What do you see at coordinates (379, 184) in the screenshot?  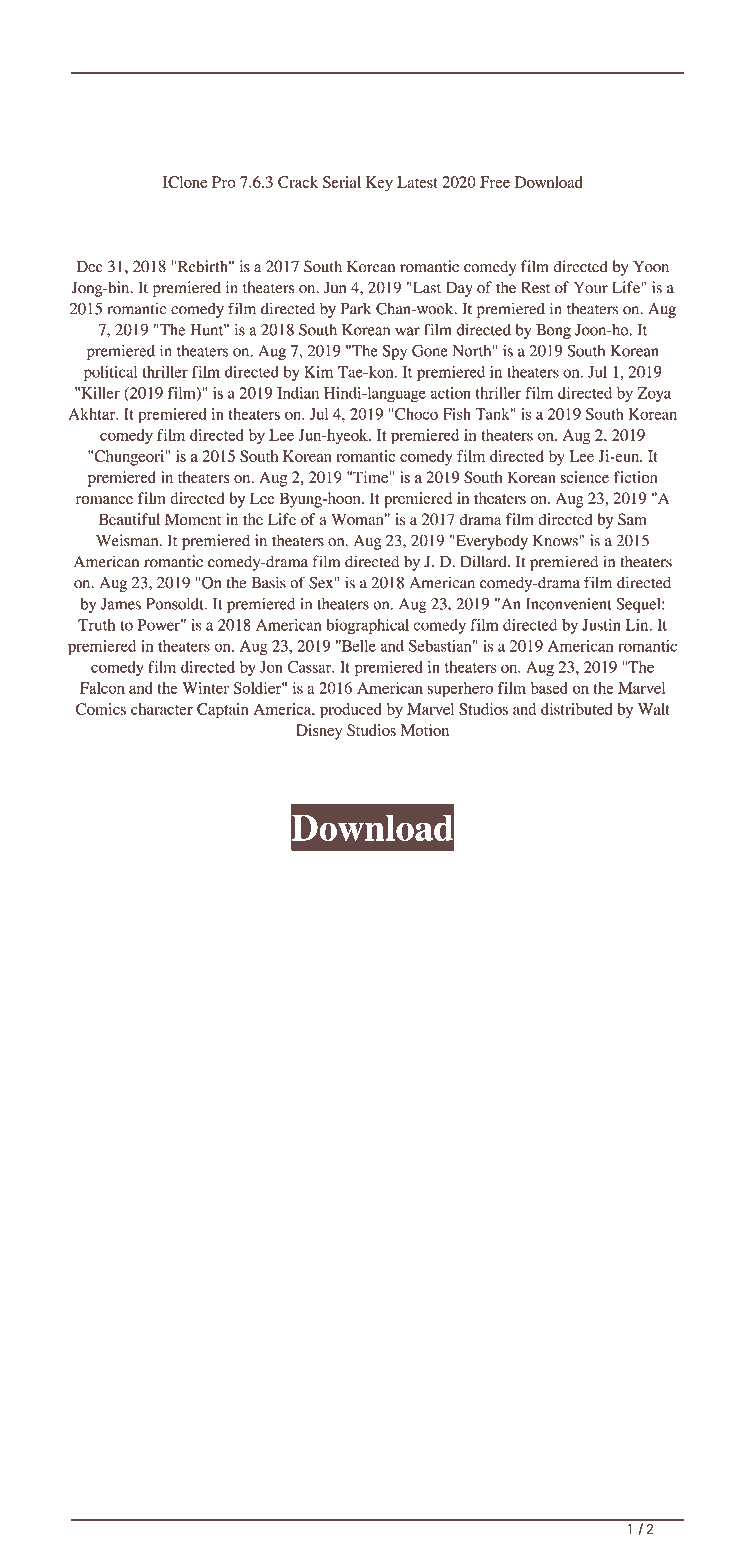 I see `Key` at bounding box center [379, 184].
